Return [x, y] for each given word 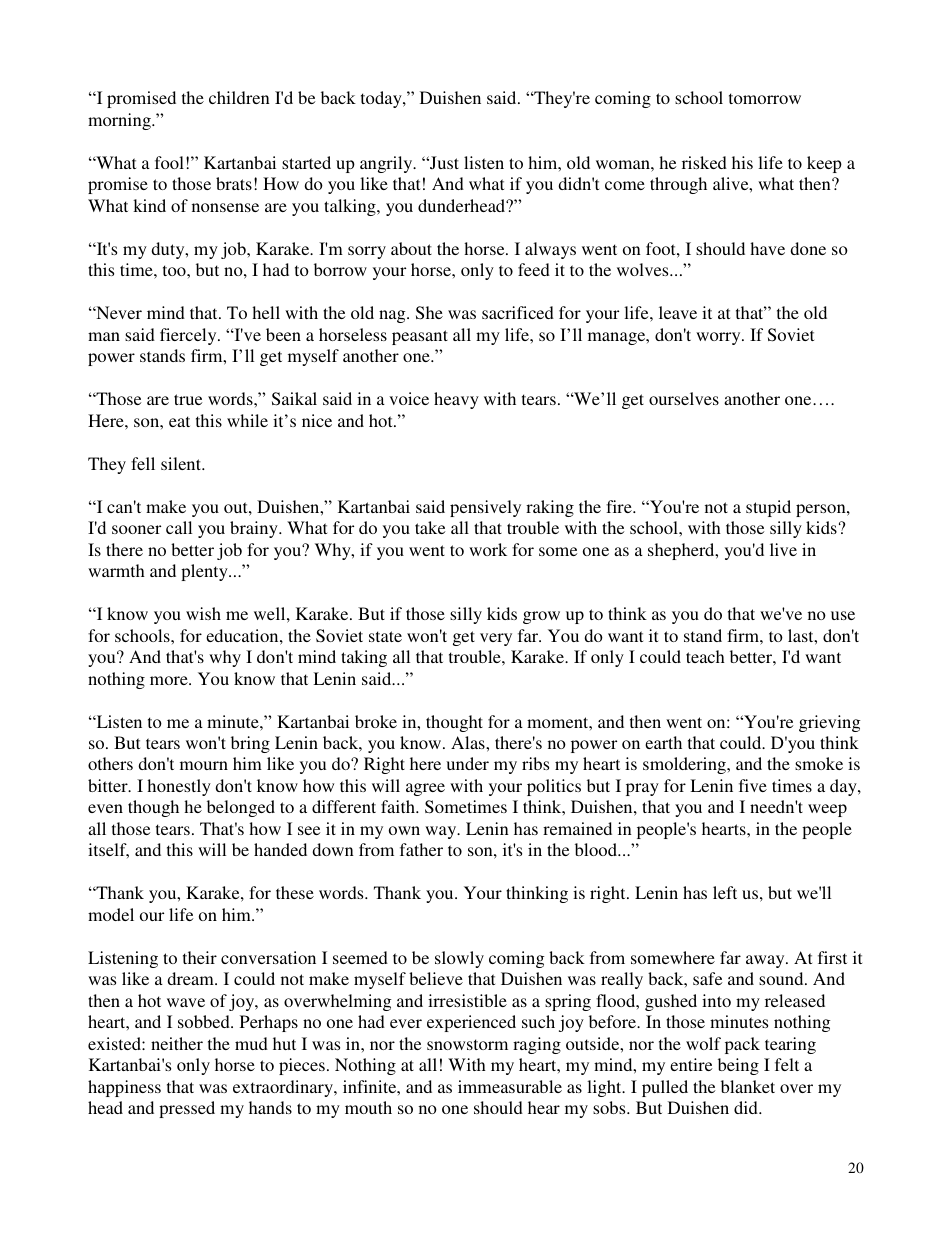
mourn [204, 765]
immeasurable [510, 1086]
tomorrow [765, 98]
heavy [456, 400]
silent [182, 463]
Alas [469, 742]
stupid [768, 508]
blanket [748, 1086]
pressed [187, 1109]
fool [169, 162]
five [753, 785]
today [382, 99]
